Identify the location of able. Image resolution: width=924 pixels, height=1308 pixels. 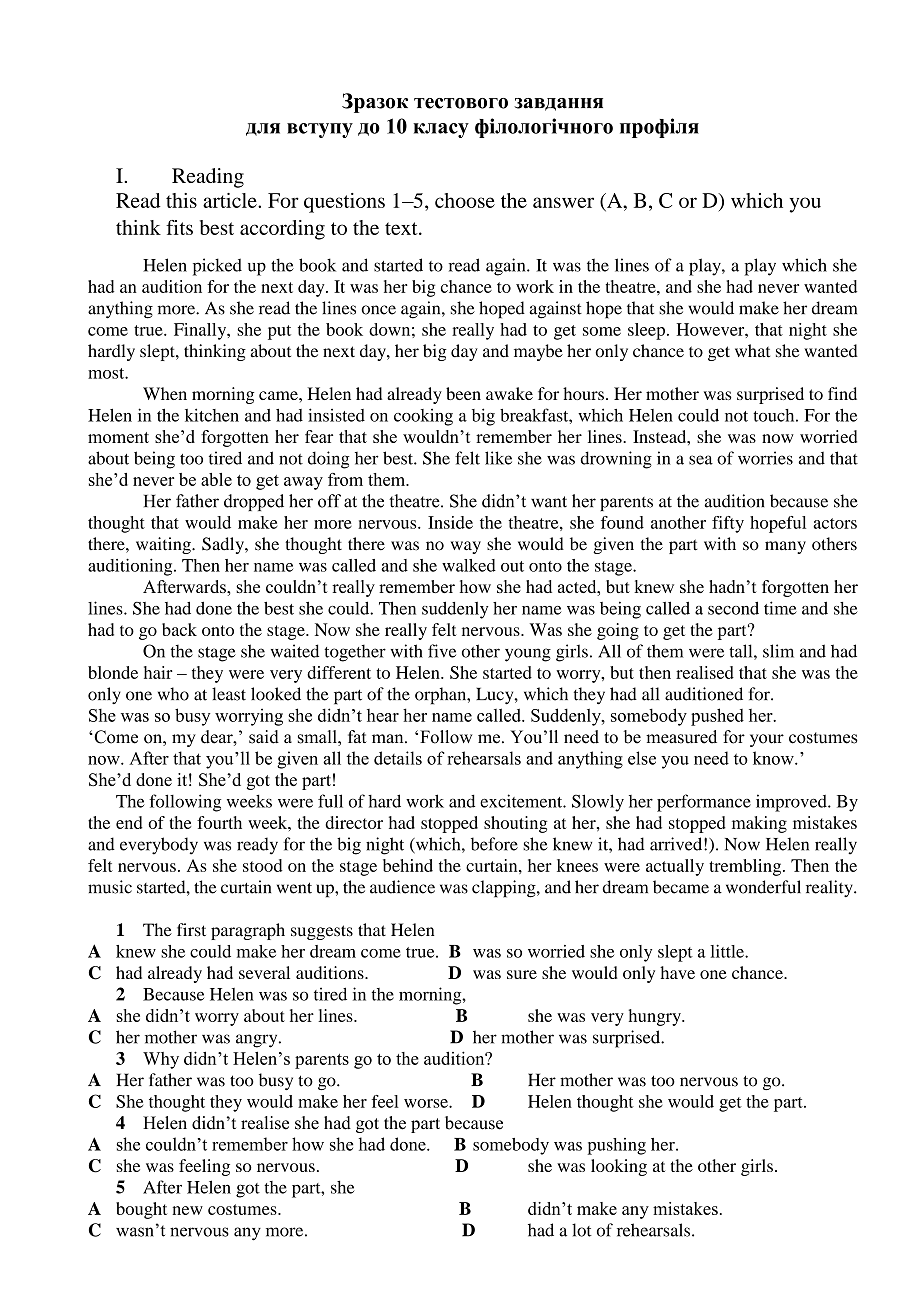
(216, 479).
